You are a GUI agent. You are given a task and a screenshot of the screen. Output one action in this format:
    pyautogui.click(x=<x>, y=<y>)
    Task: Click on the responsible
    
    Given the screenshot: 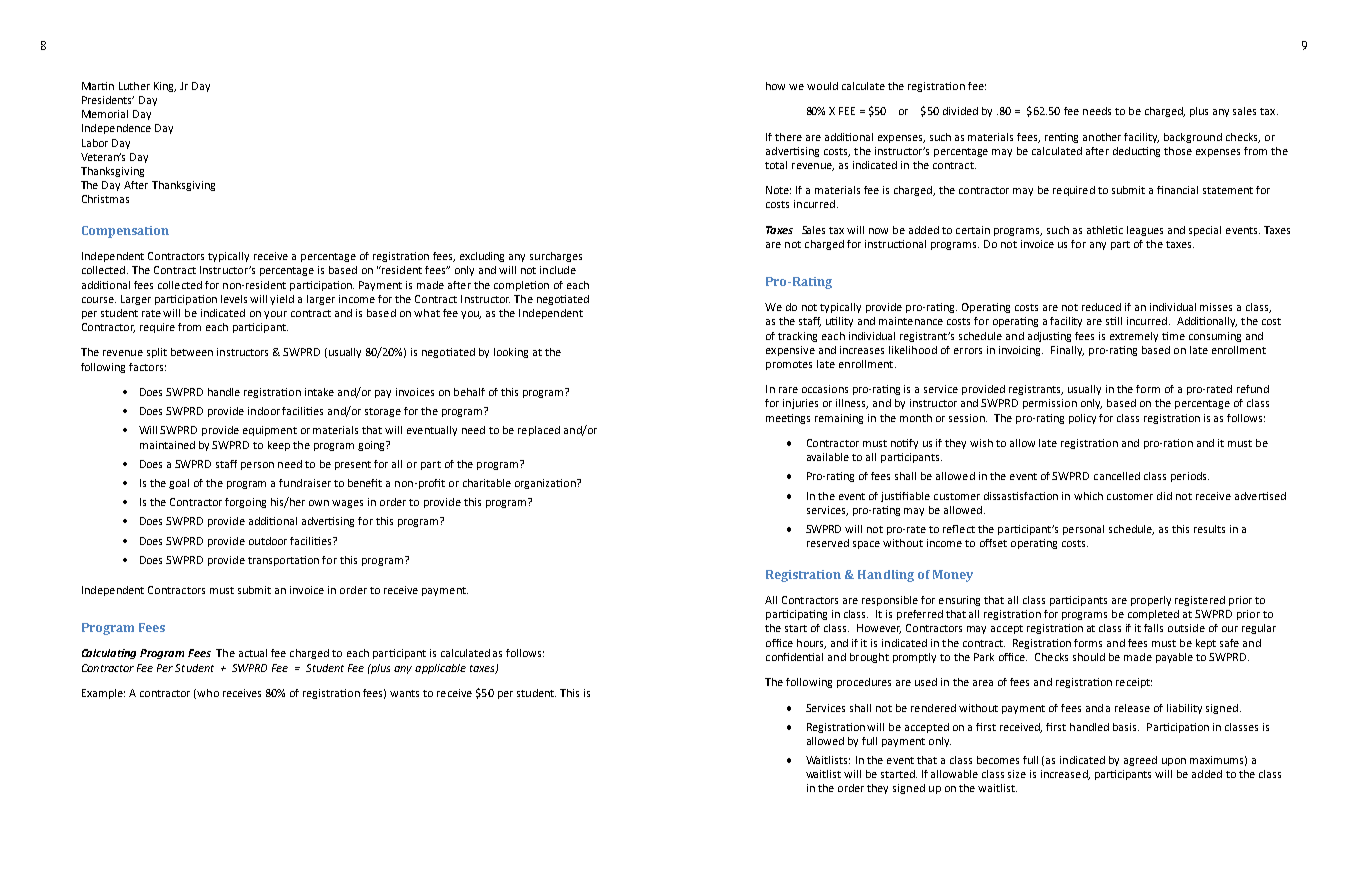 What is the action you would take?
    pyautogui.click(x=890, y=601)
